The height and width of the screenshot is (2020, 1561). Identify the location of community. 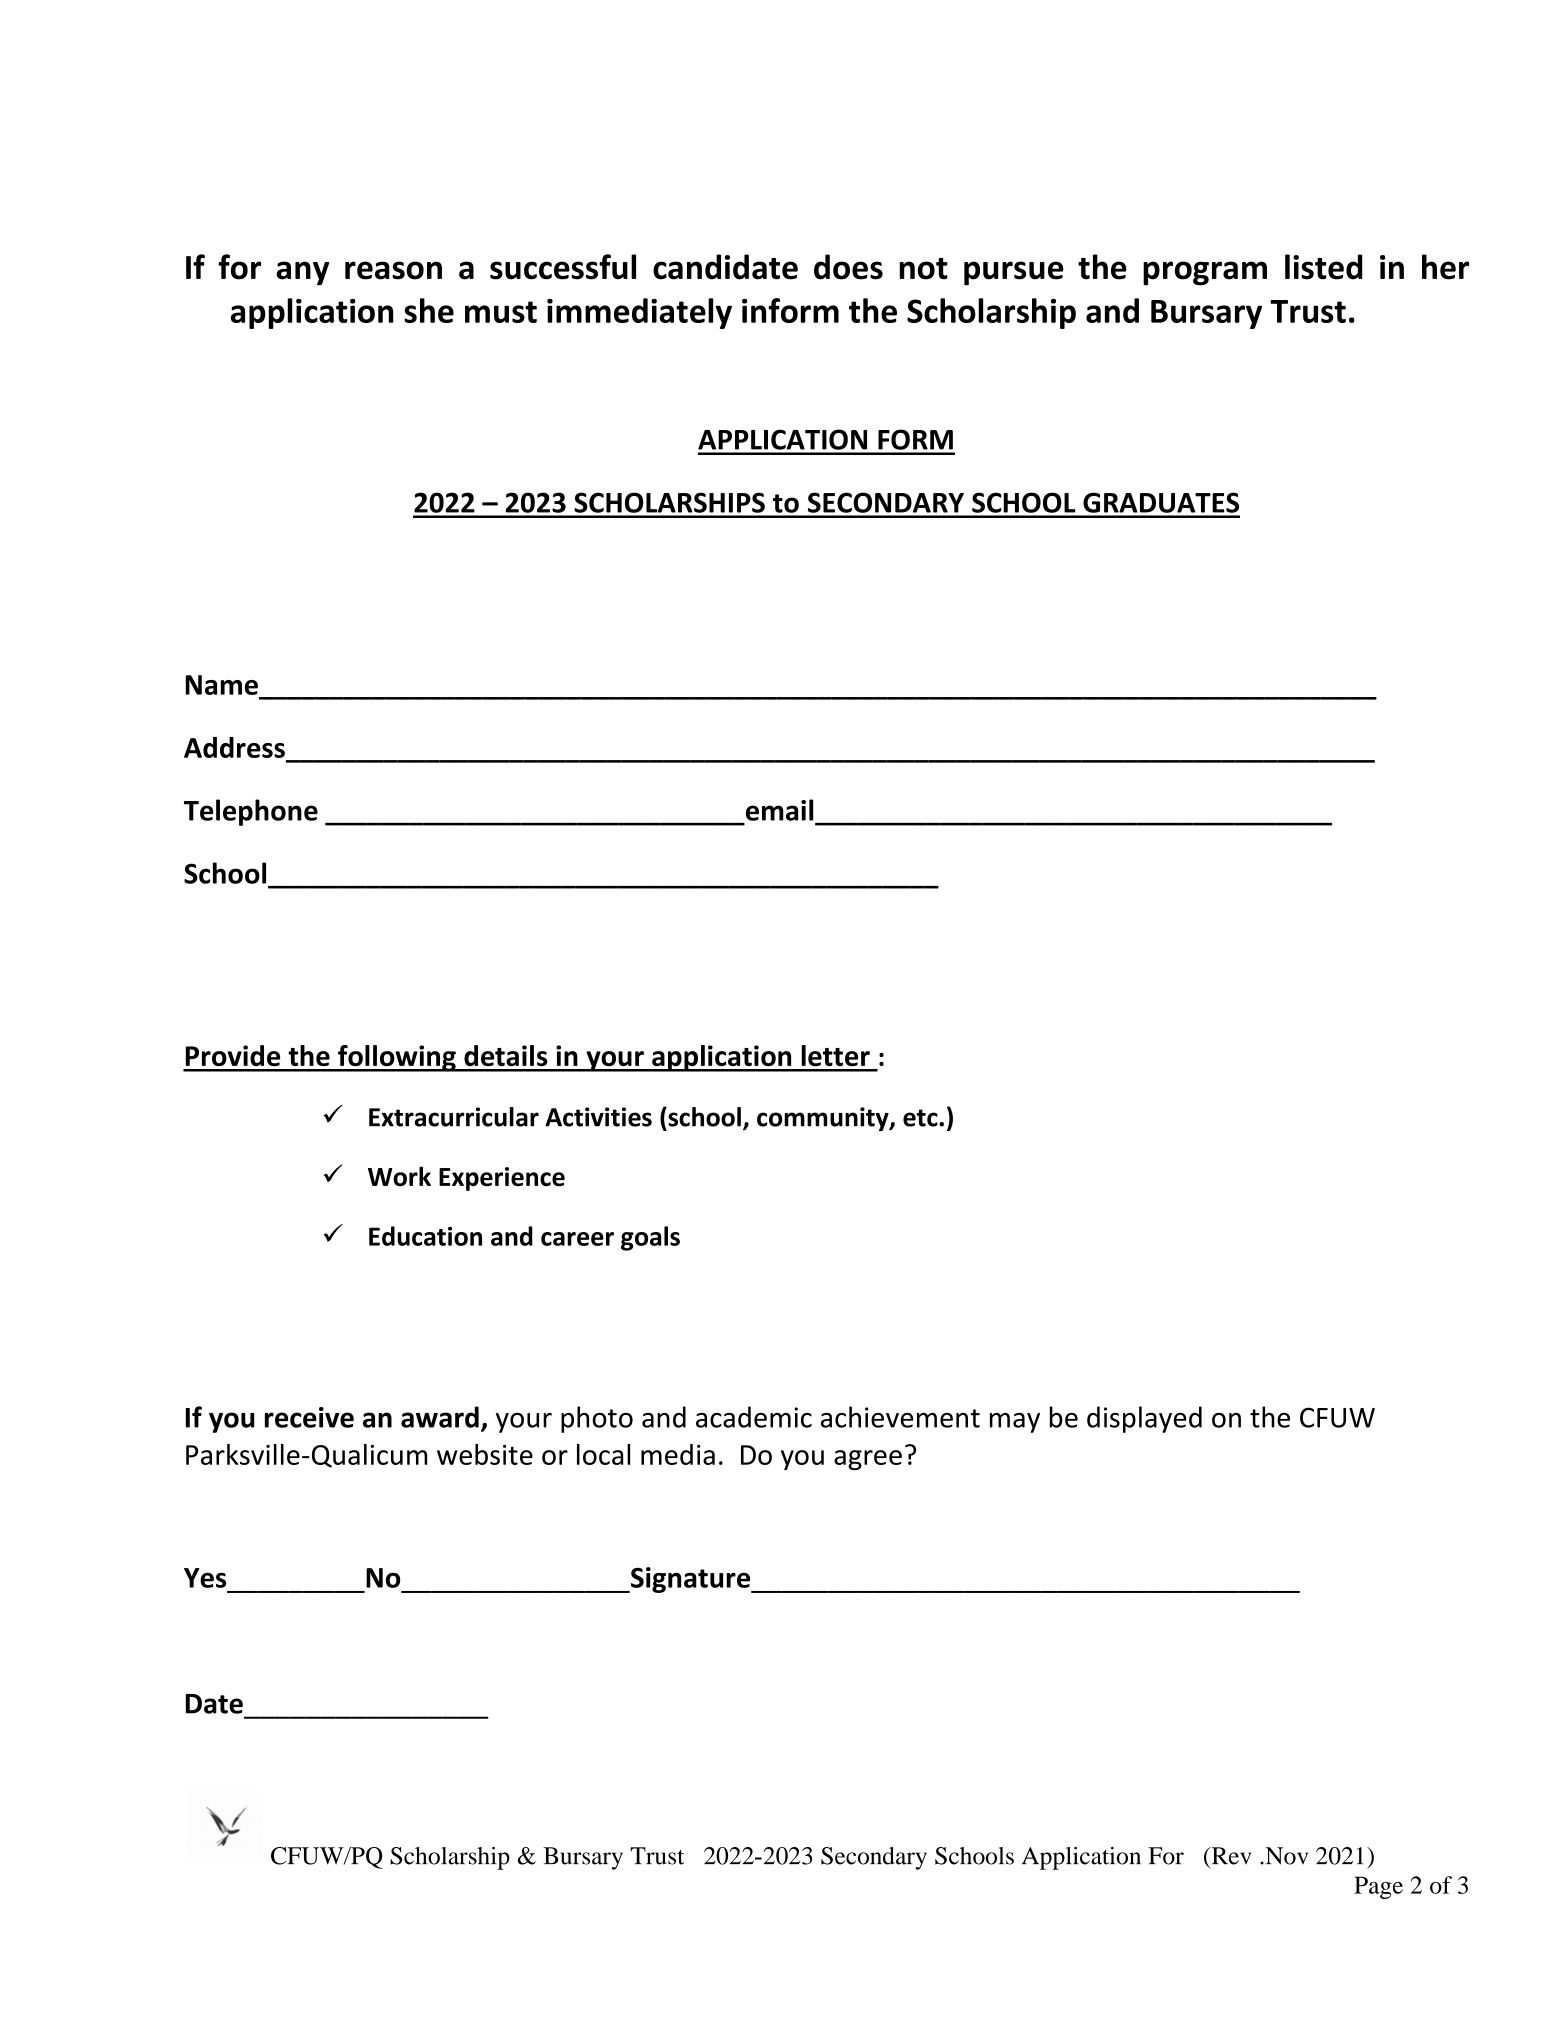
(824, 1119).
